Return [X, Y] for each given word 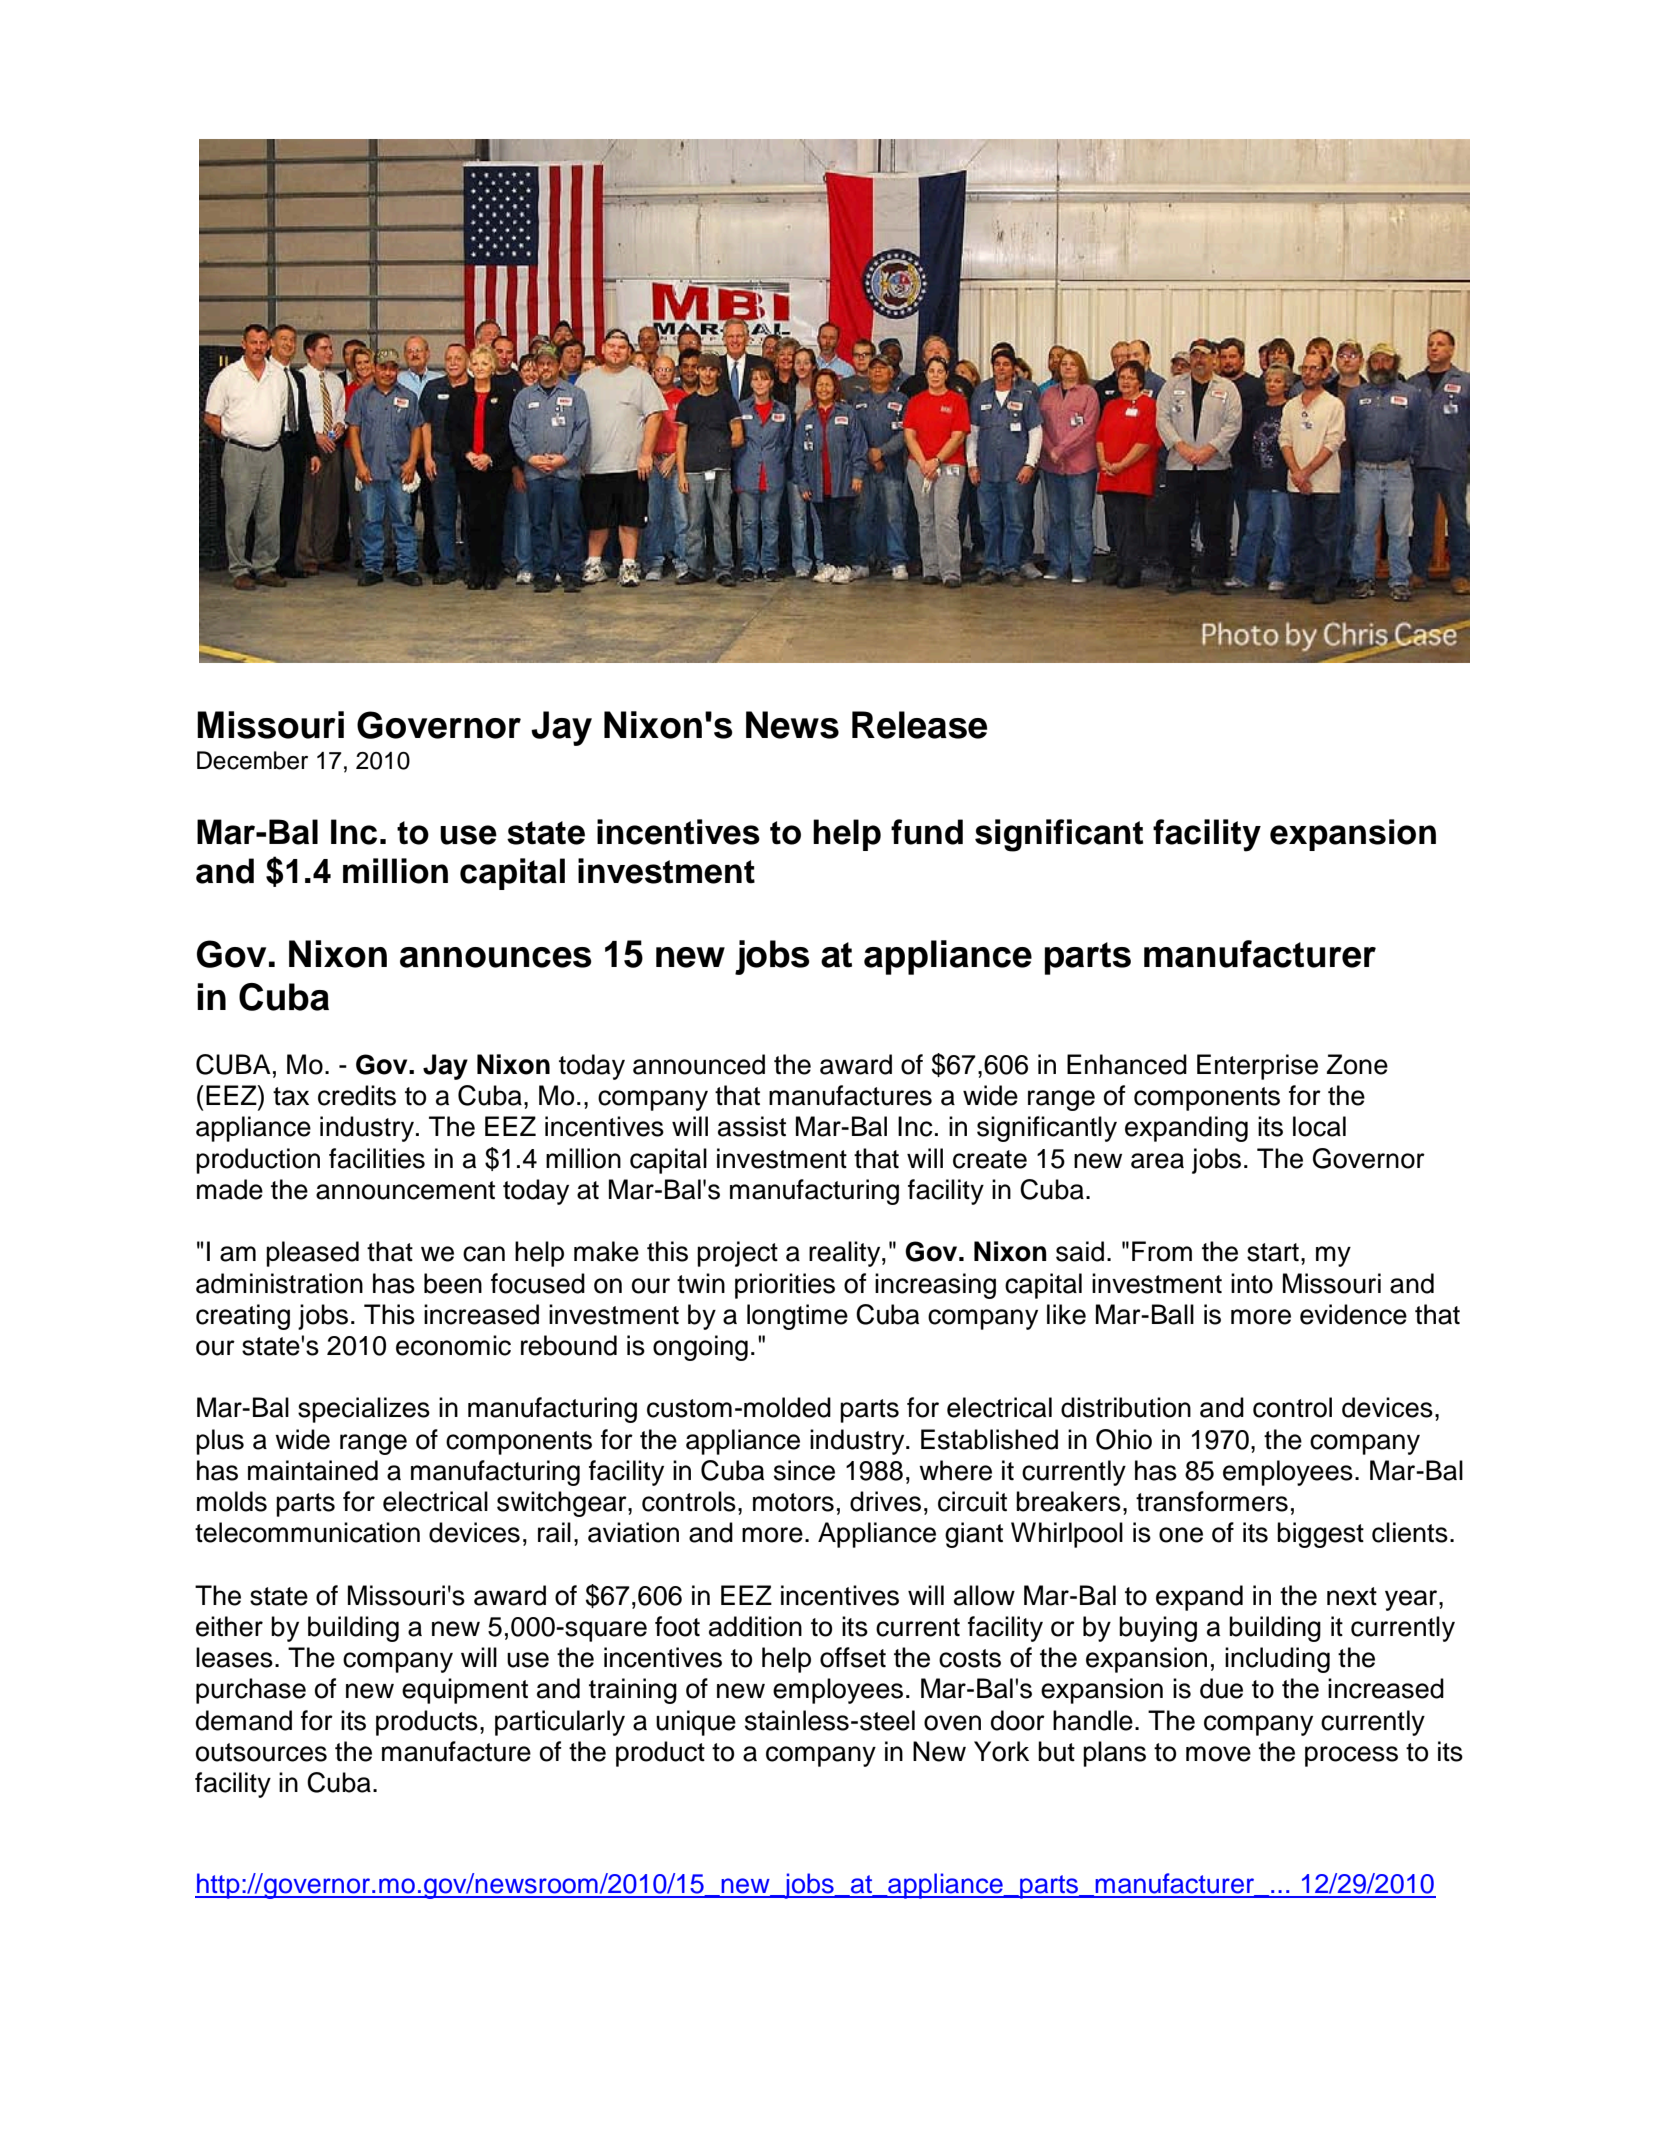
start [1273, 1252]
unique [696, 1723]
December [252, 760]
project [737, 1254]
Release [919, 725]
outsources [261, 1752]
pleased [312, 1254]
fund [927, 832]
